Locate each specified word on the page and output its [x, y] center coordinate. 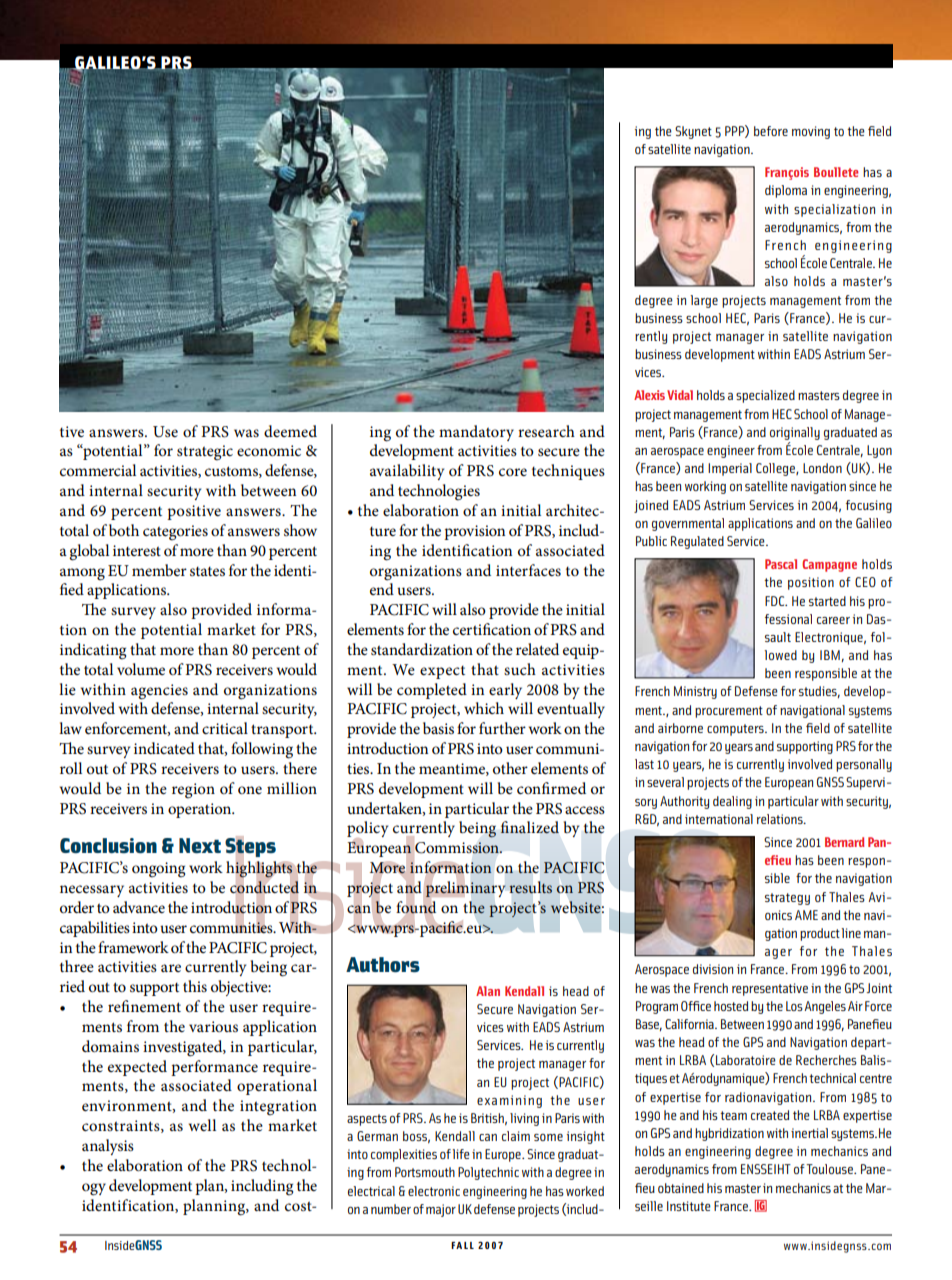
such [520, 669]
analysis [108, 1147]
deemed [290, 431]
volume [141, 669]
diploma [786, 191]
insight [586, 1137]
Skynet [693, 132]
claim [516, 1136]
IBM [830, 655]
